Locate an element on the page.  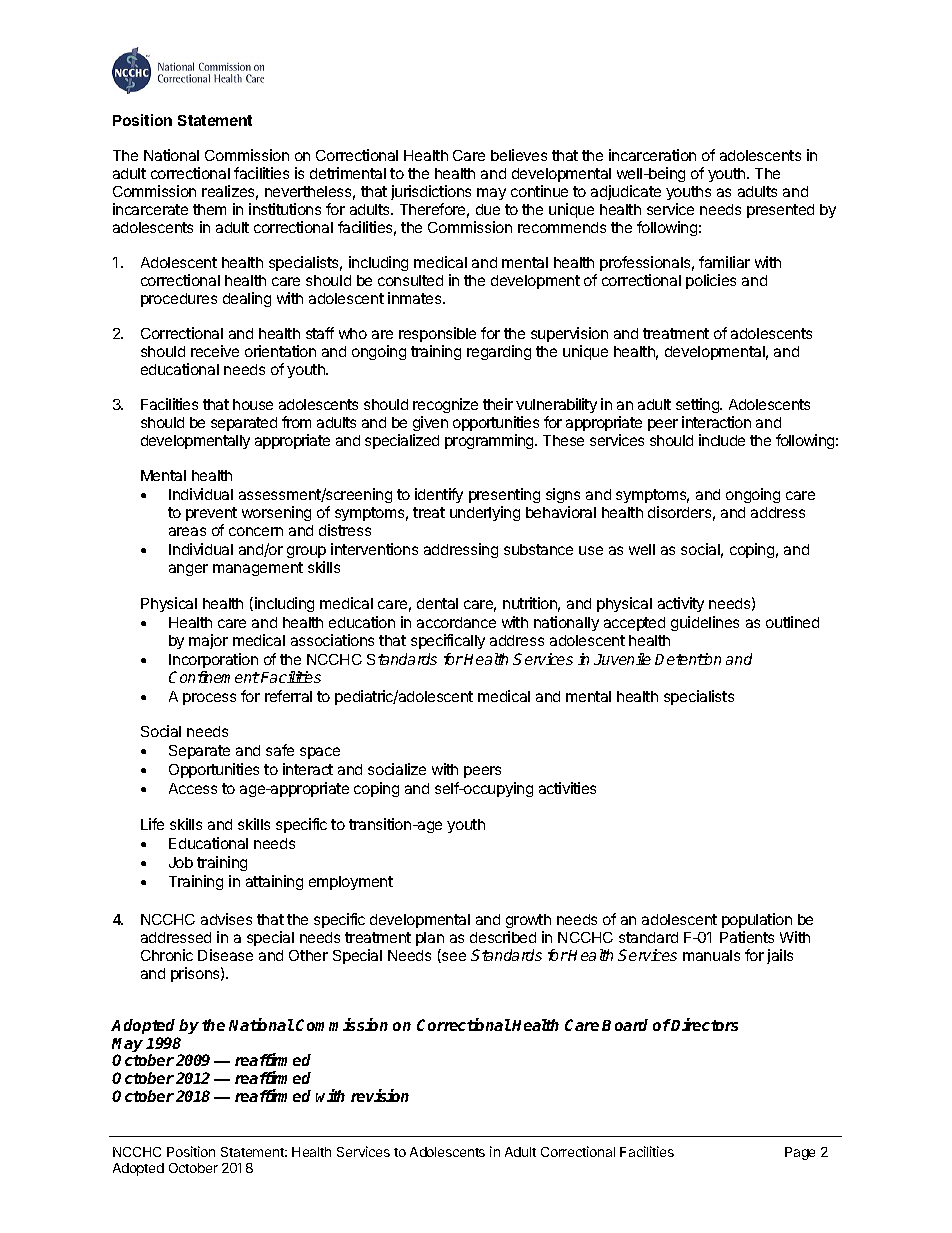
them is located at coordinates (209, 209).
